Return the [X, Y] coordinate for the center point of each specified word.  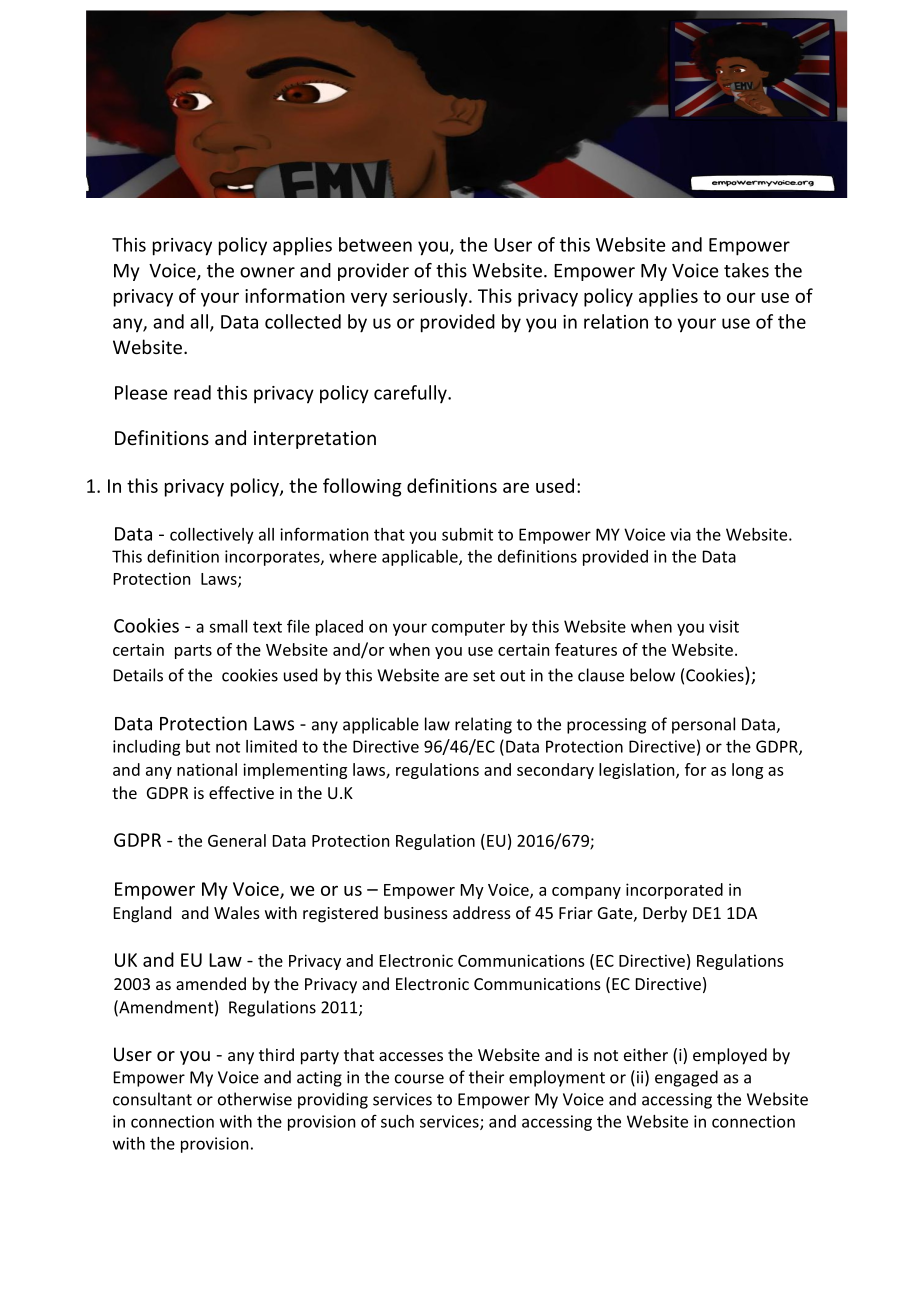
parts [193, 652]
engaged [686, 1078]
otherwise [255, 1099]
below [652, 675]
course [419, 1079]
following [362, 487]
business [416, 912]
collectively [212, 536]
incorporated [674, 891]
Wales [237, 912]
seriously [431, 297]
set [484, 676]
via [680, 534]
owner [267, 272]
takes [746, 270]
